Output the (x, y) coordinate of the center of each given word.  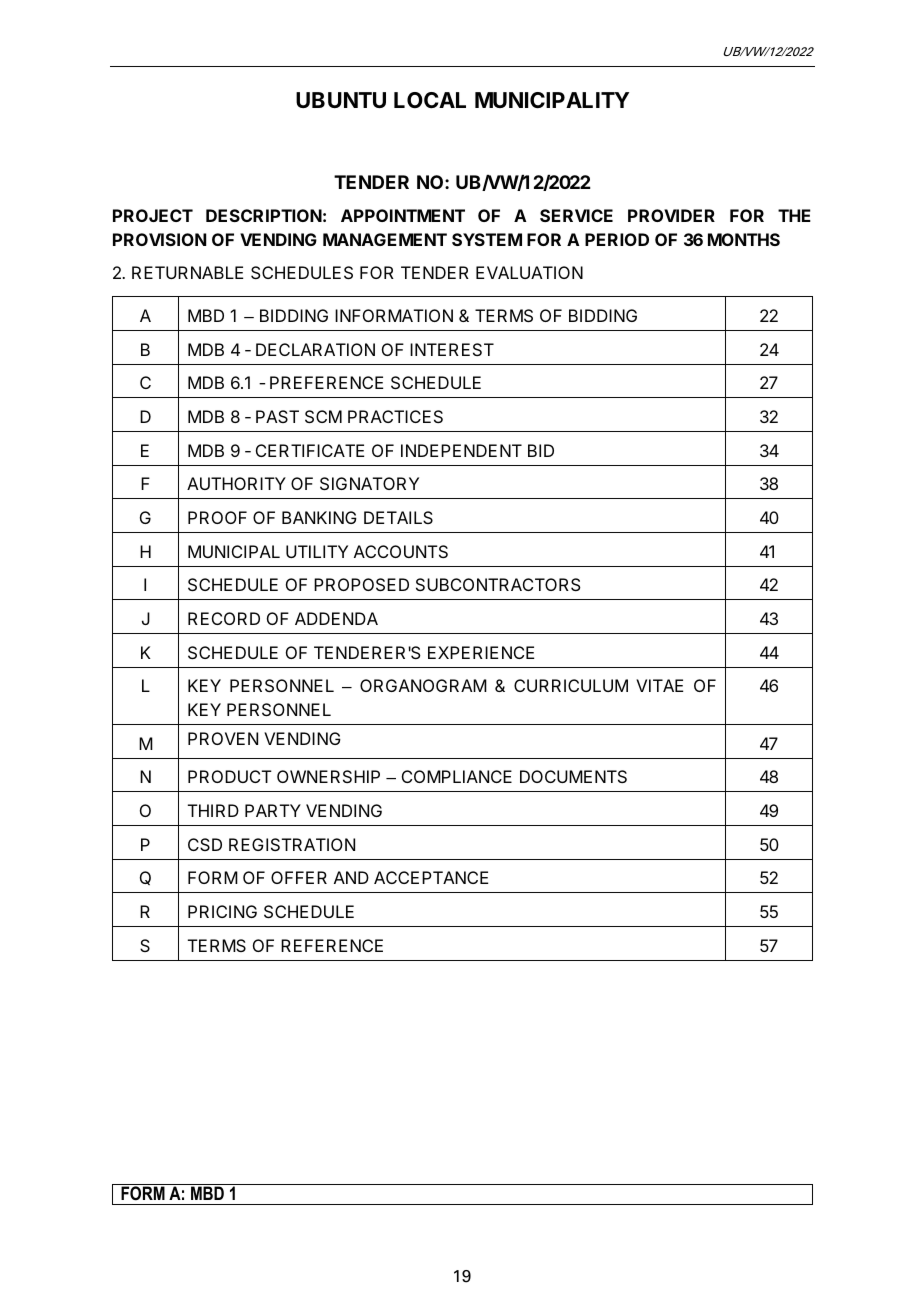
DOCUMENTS (573, 776)
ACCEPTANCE (431, 877)
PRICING (222, 911)
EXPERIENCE (481, 652)
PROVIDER (671, 215)
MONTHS (744, 239)
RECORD (224, 618)
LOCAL (430, 100)
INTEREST (452, 349)
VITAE (659, 685)
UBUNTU (341, 100)
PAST (277, 416)
